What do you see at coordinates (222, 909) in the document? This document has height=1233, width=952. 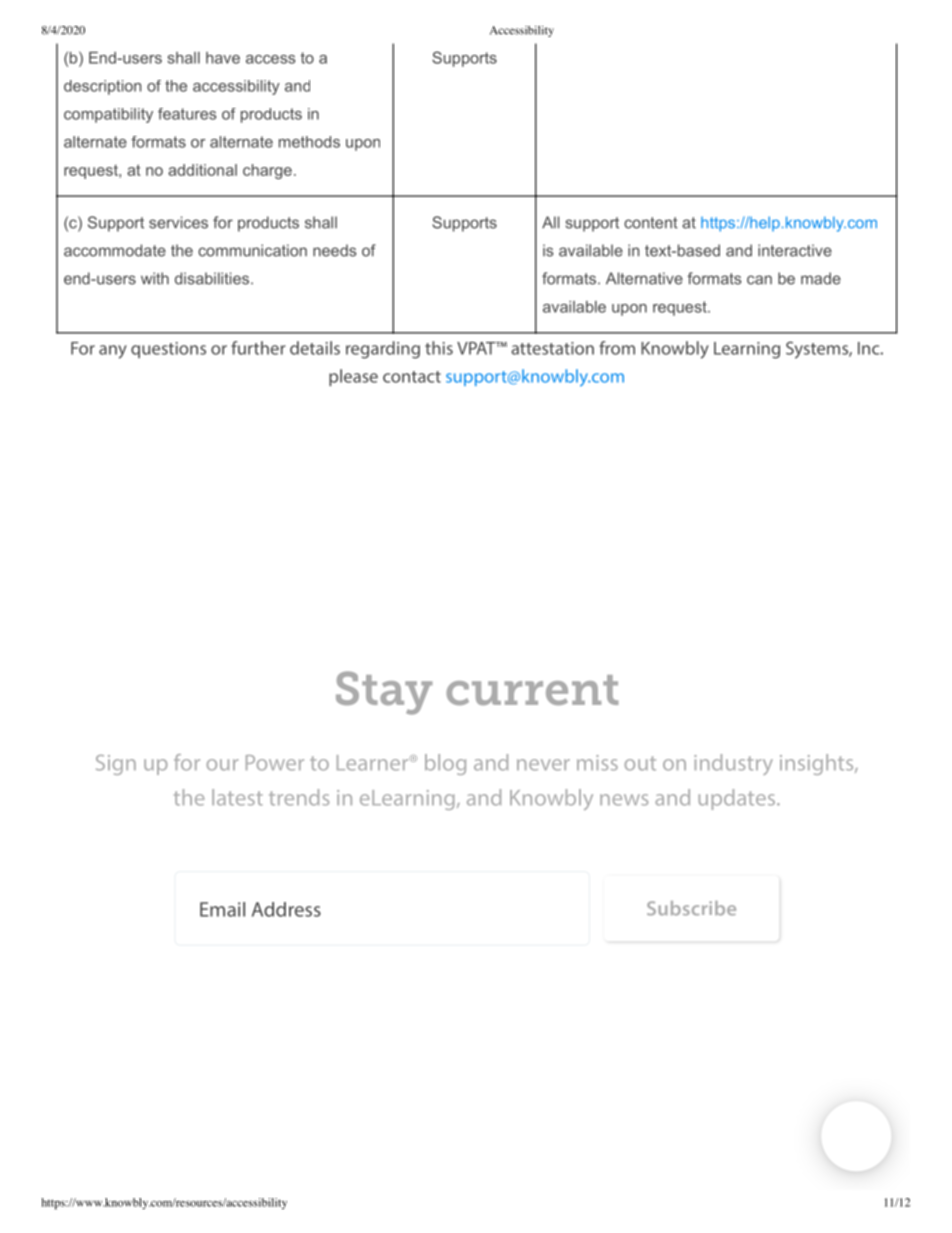 I see `Email` at bounding box center [222, 909].
